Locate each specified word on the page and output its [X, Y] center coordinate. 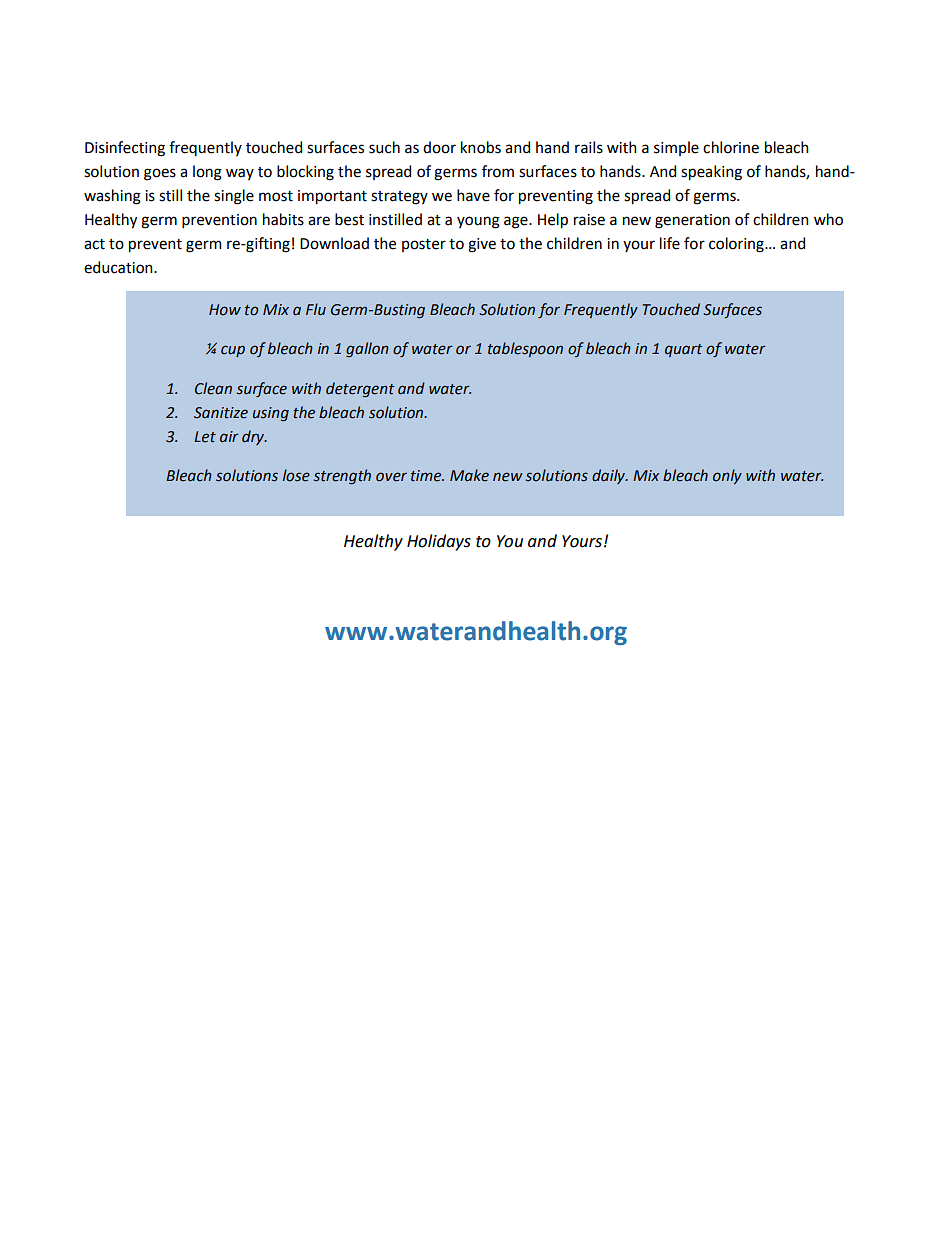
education [119, 267]
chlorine [731, 147]
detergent [360, 389]
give [482, 245]
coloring [737, 245]
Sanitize [221, 413]
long [207, 173]
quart [684, 350]
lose [296, 475]
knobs [481, 147]
